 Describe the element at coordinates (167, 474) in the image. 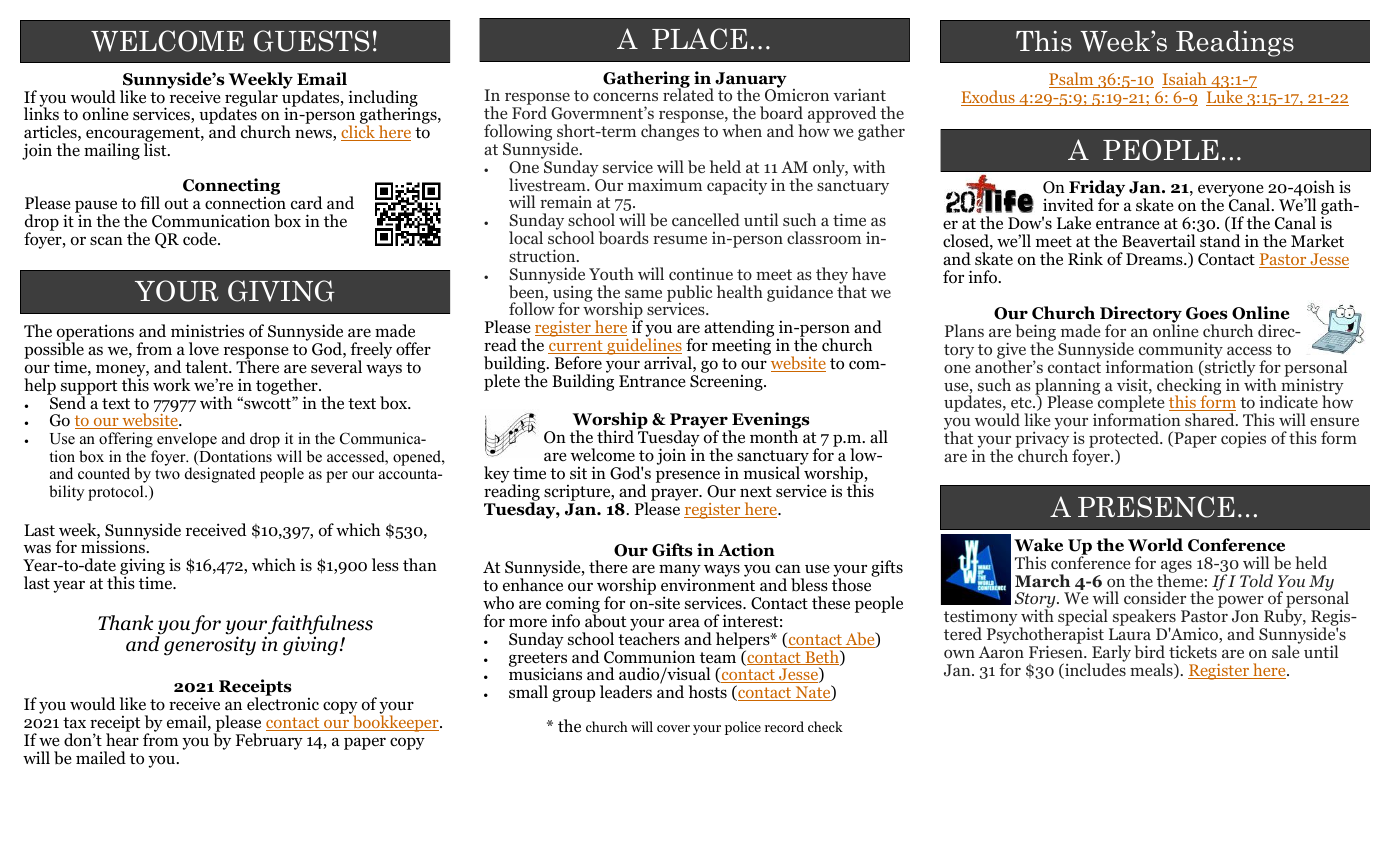

I see `two` at that location.
